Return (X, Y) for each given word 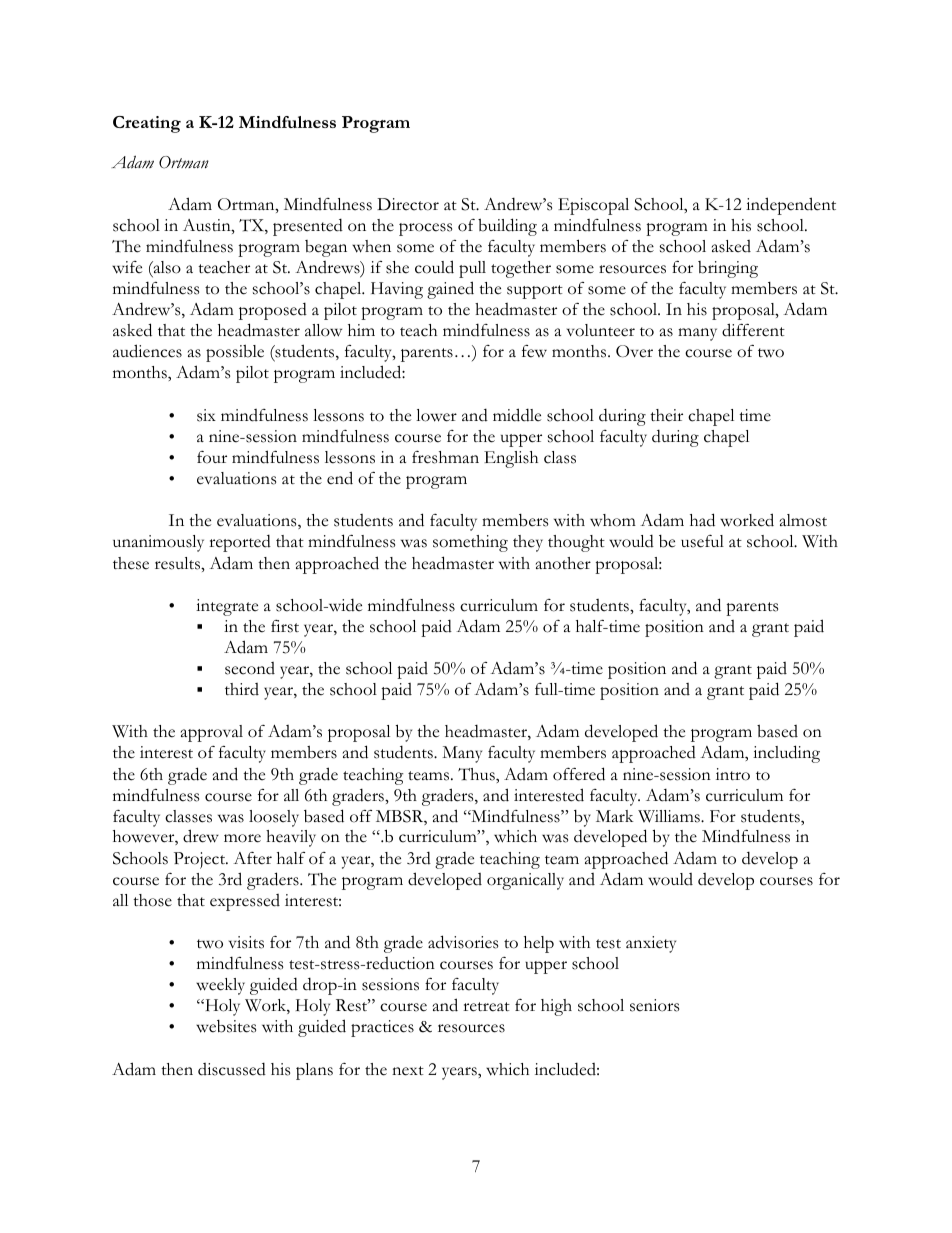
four (212, 457)
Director (408, 204)
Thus (477, 774)
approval (212, 733)
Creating (147, 124)
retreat (486, 1007)
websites (226, 1026)
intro (733, 774)
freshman (445, 457)
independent (791, 206)
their (666, 415)
